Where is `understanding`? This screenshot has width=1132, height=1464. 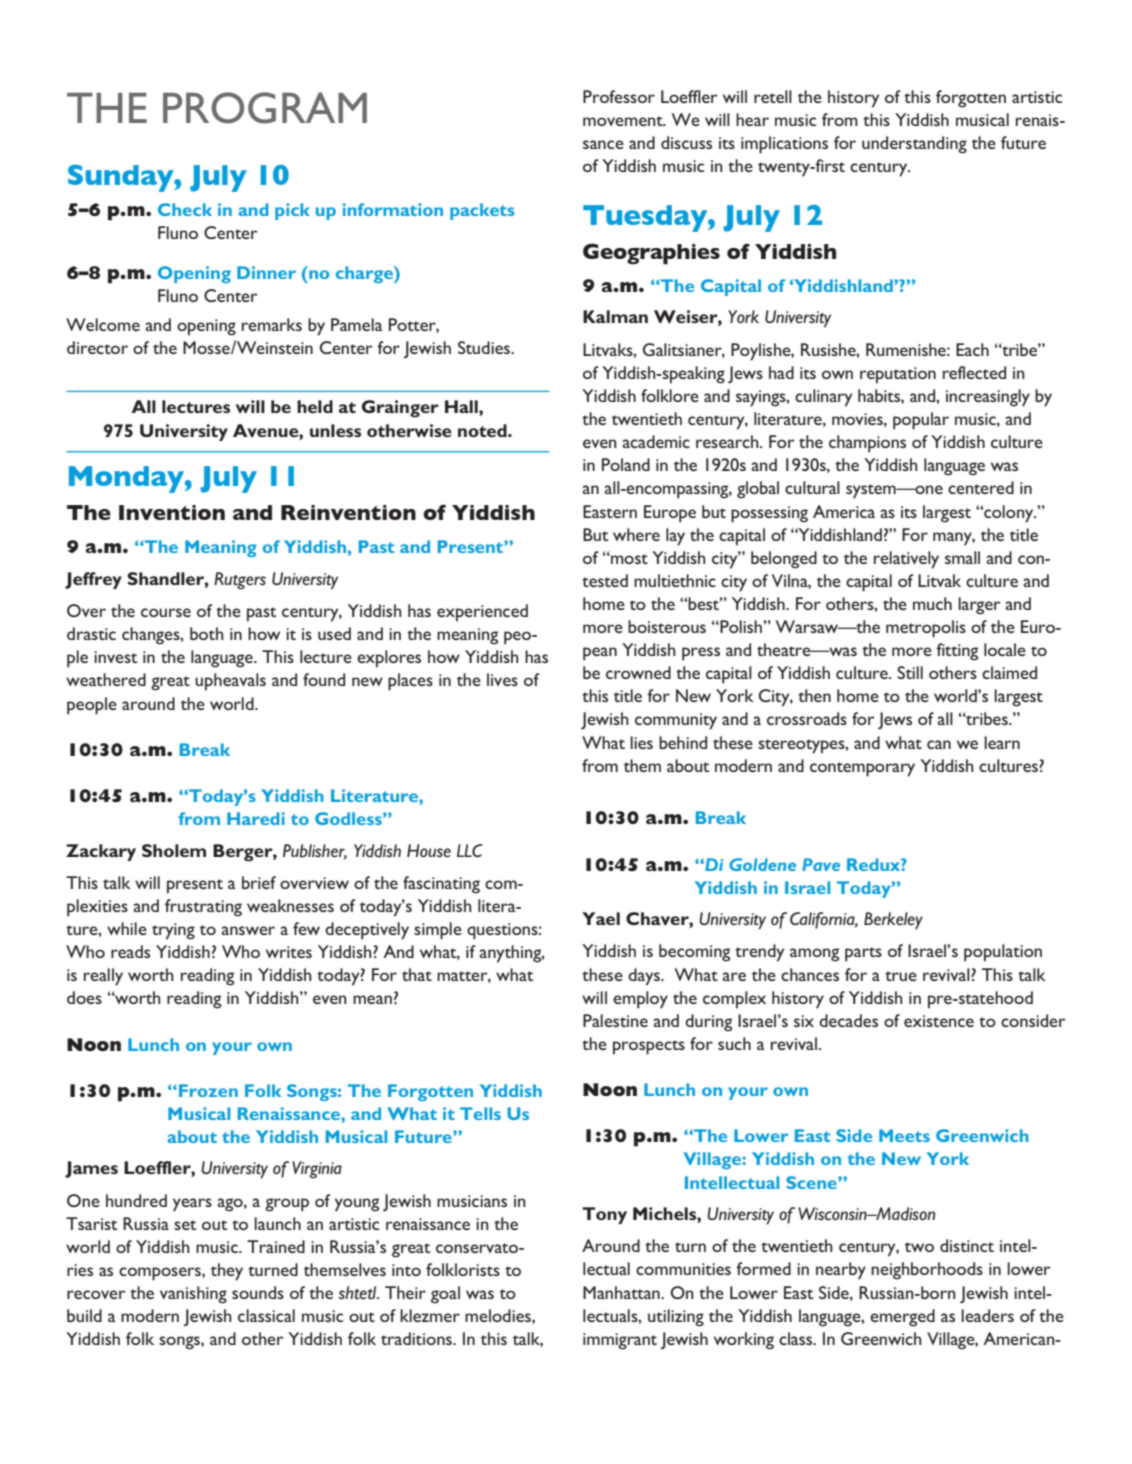
understanding is located at coordinates (914, 145).
